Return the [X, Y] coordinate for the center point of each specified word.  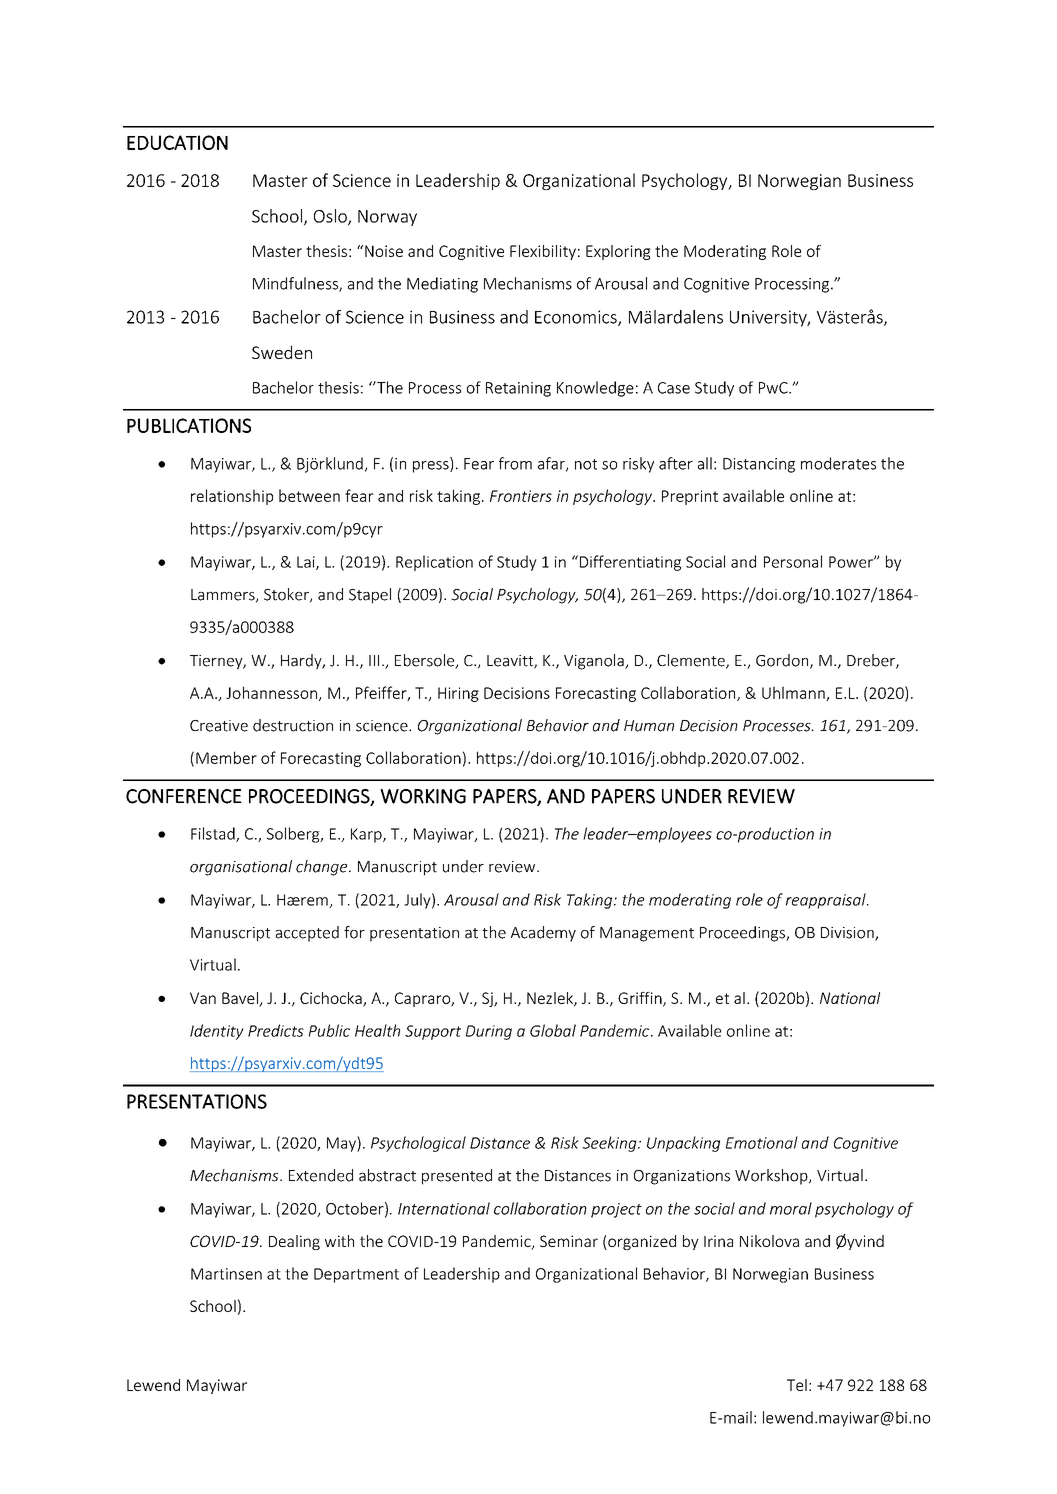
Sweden [282, 352]
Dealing [294, 1242]
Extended [321, 1175]
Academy [543, 934]
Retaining [518, 389]
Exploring [618, 252]
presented [457, 1177]
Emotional [762, 1142]
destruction [293, 725]
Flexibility [543, 252]
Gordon [783, 661]
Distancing [759, 465]
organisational [241, 868]
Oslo [331, 217]
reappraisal [827, 901]
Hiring [458, 694]
